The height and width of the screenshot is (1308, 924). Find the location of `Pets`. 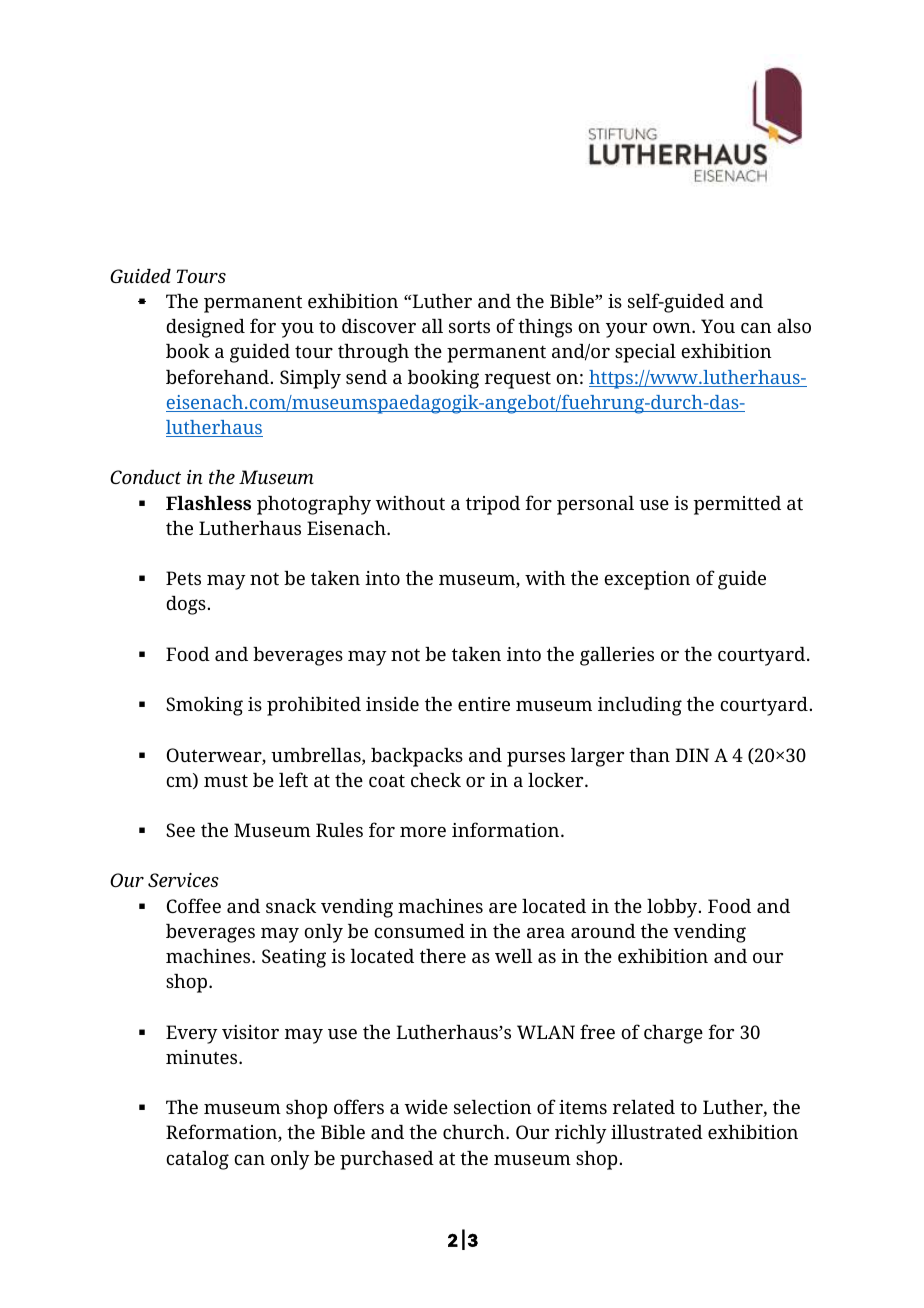

Pets is located at coordinates (183, 578).
